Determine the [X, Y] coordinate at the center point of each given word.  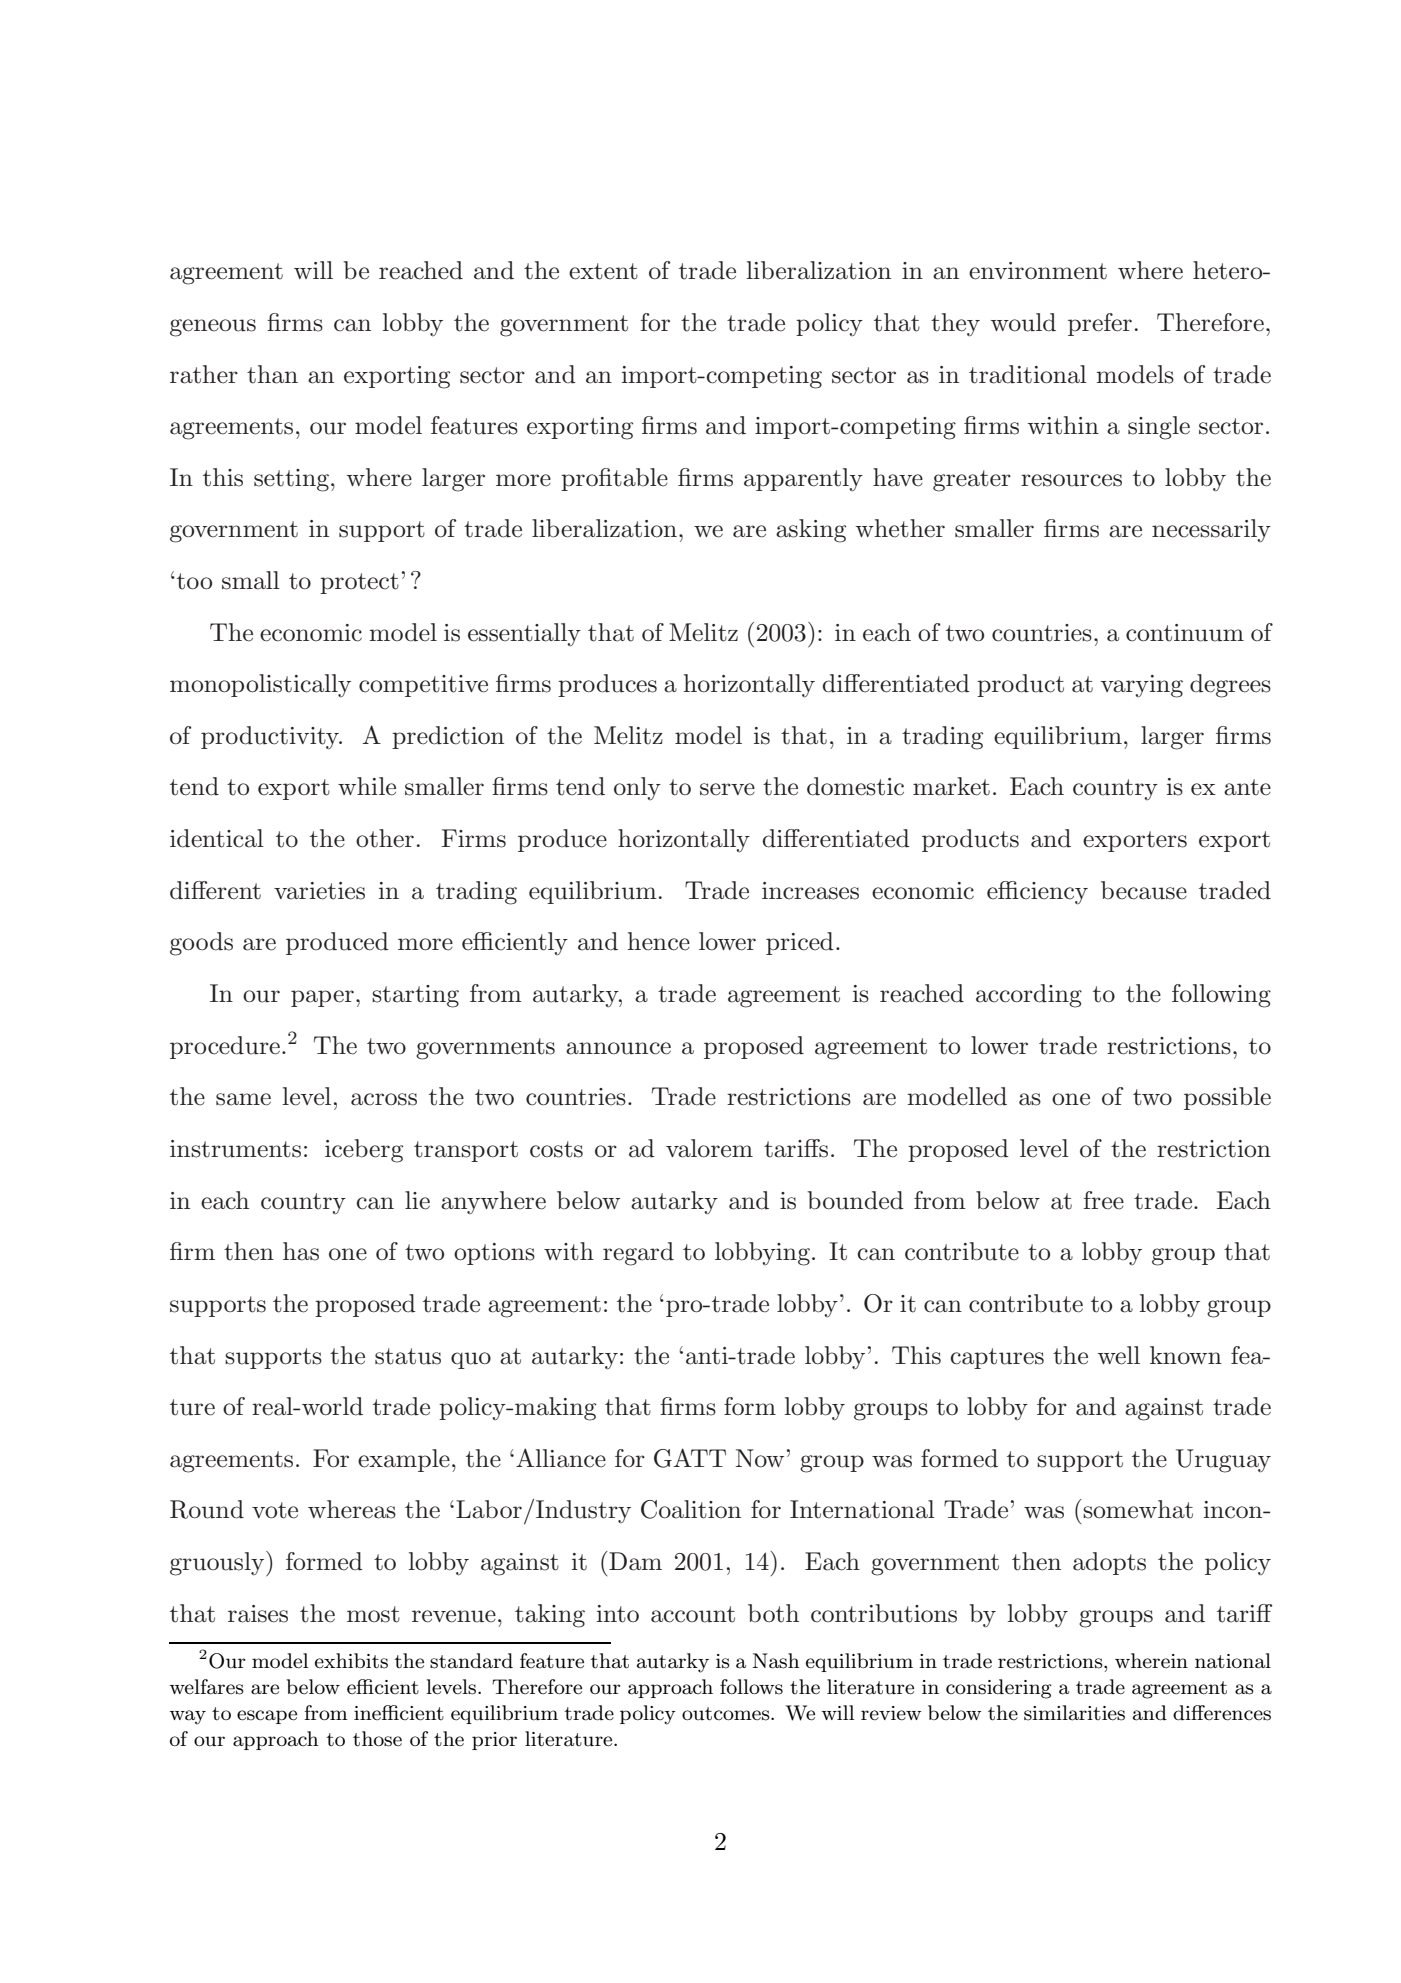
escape [267, 1717]
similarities [1074, 1713]
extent [603, 271]
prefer [1100, 324]
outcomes [727, 1714]
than [272, 374]
